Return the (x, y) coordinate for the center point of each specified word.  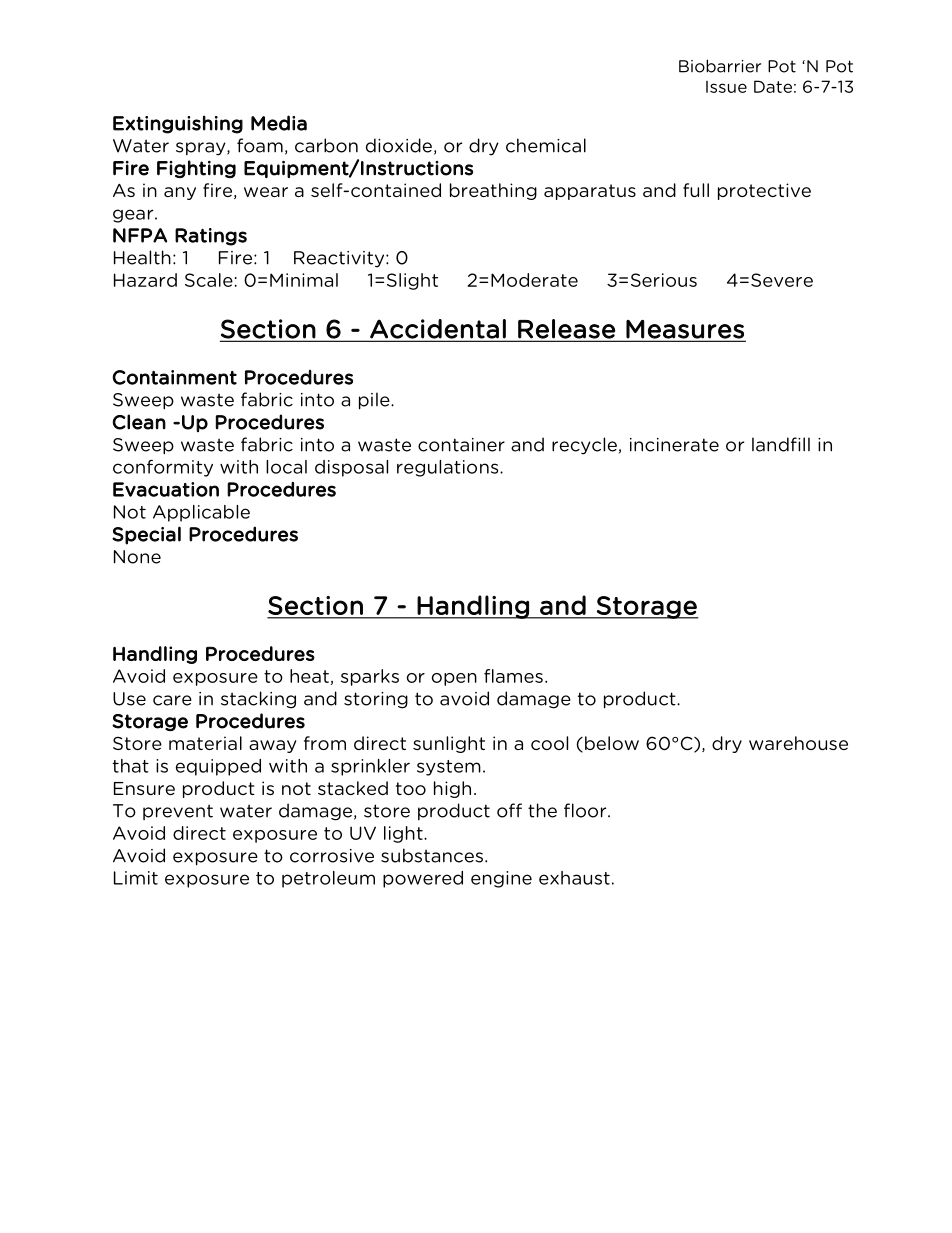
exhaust (574, 878)
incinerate (674, 445)
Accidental (438, 330)
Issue (726, 87)
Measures (685, 330)
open (454, 679)
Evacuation (166, 489)
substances (432, 855)
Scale (209, 280)
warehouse (798, 743)
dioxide (399, 145)
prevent (178, 812)
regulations (449, 468)
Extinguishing (178, 124)
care (172, 700)
